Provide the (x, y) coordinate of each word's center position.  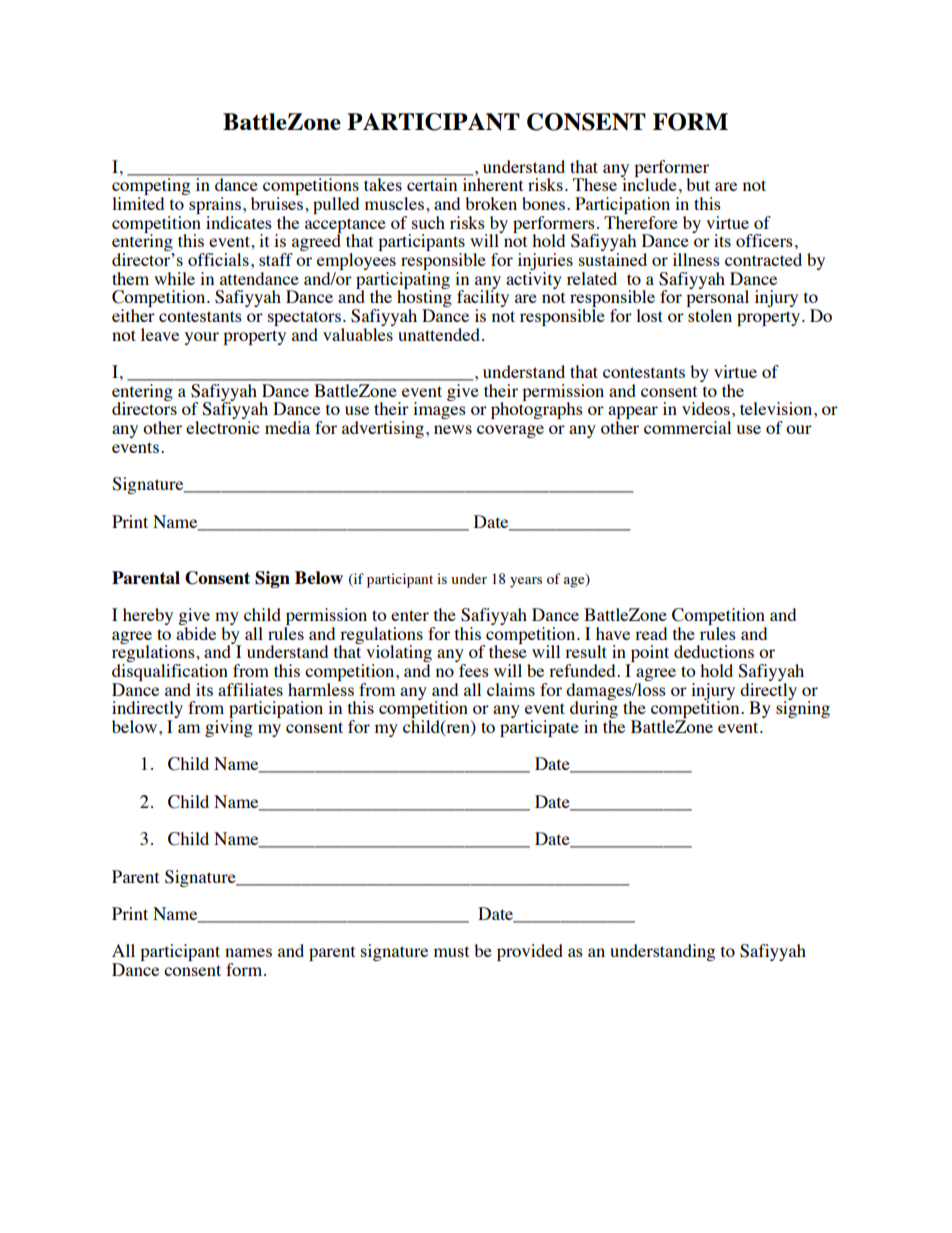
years (526, 582)
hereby (148, 616)
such (428, 222)
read (651, 633)
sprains (215, 207)
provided (530, 952)
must (451, 951)
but (698, 184)
